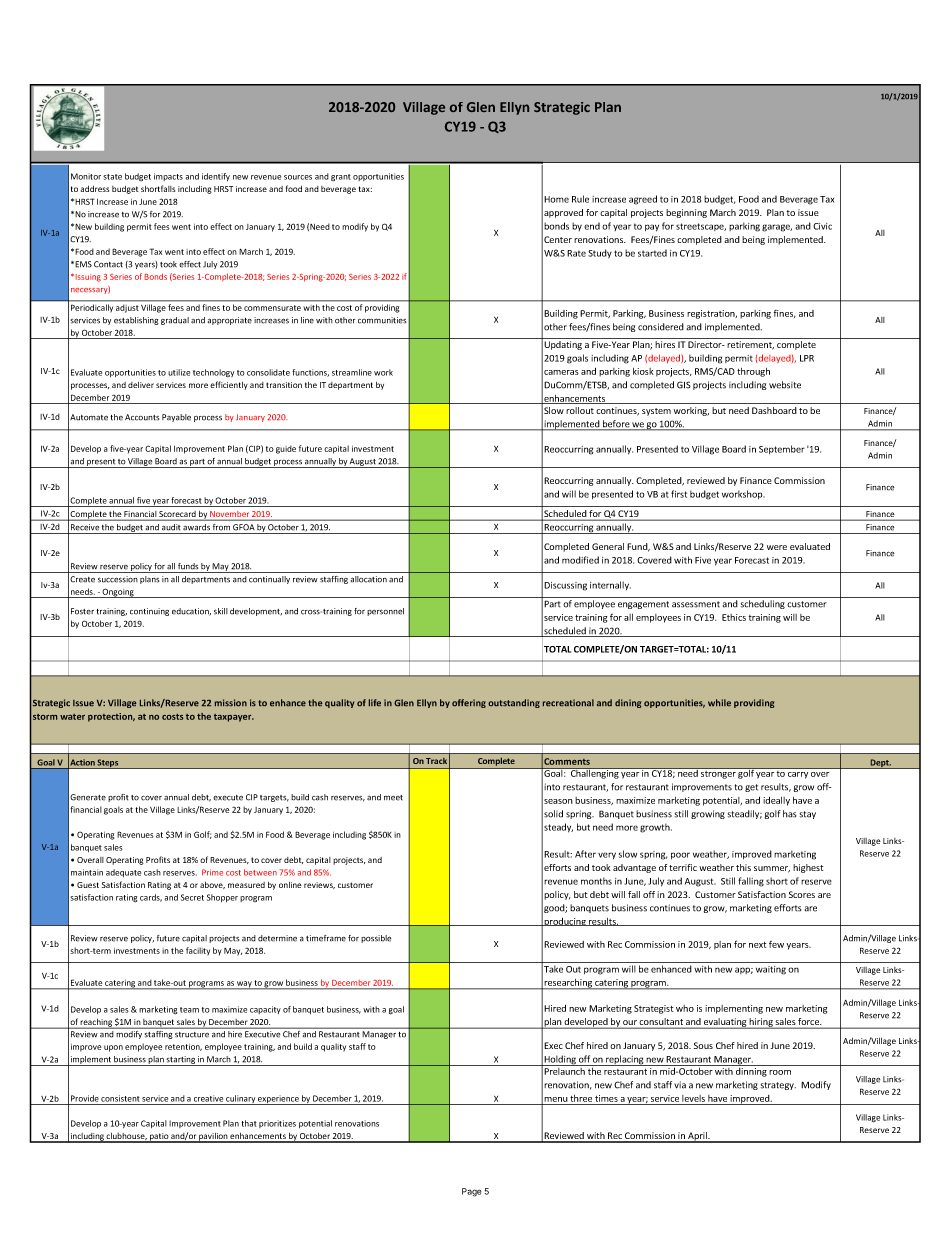 The height and width of the screenshot is (1233, 952). I want to click on consistent, so click(120, 1098).
